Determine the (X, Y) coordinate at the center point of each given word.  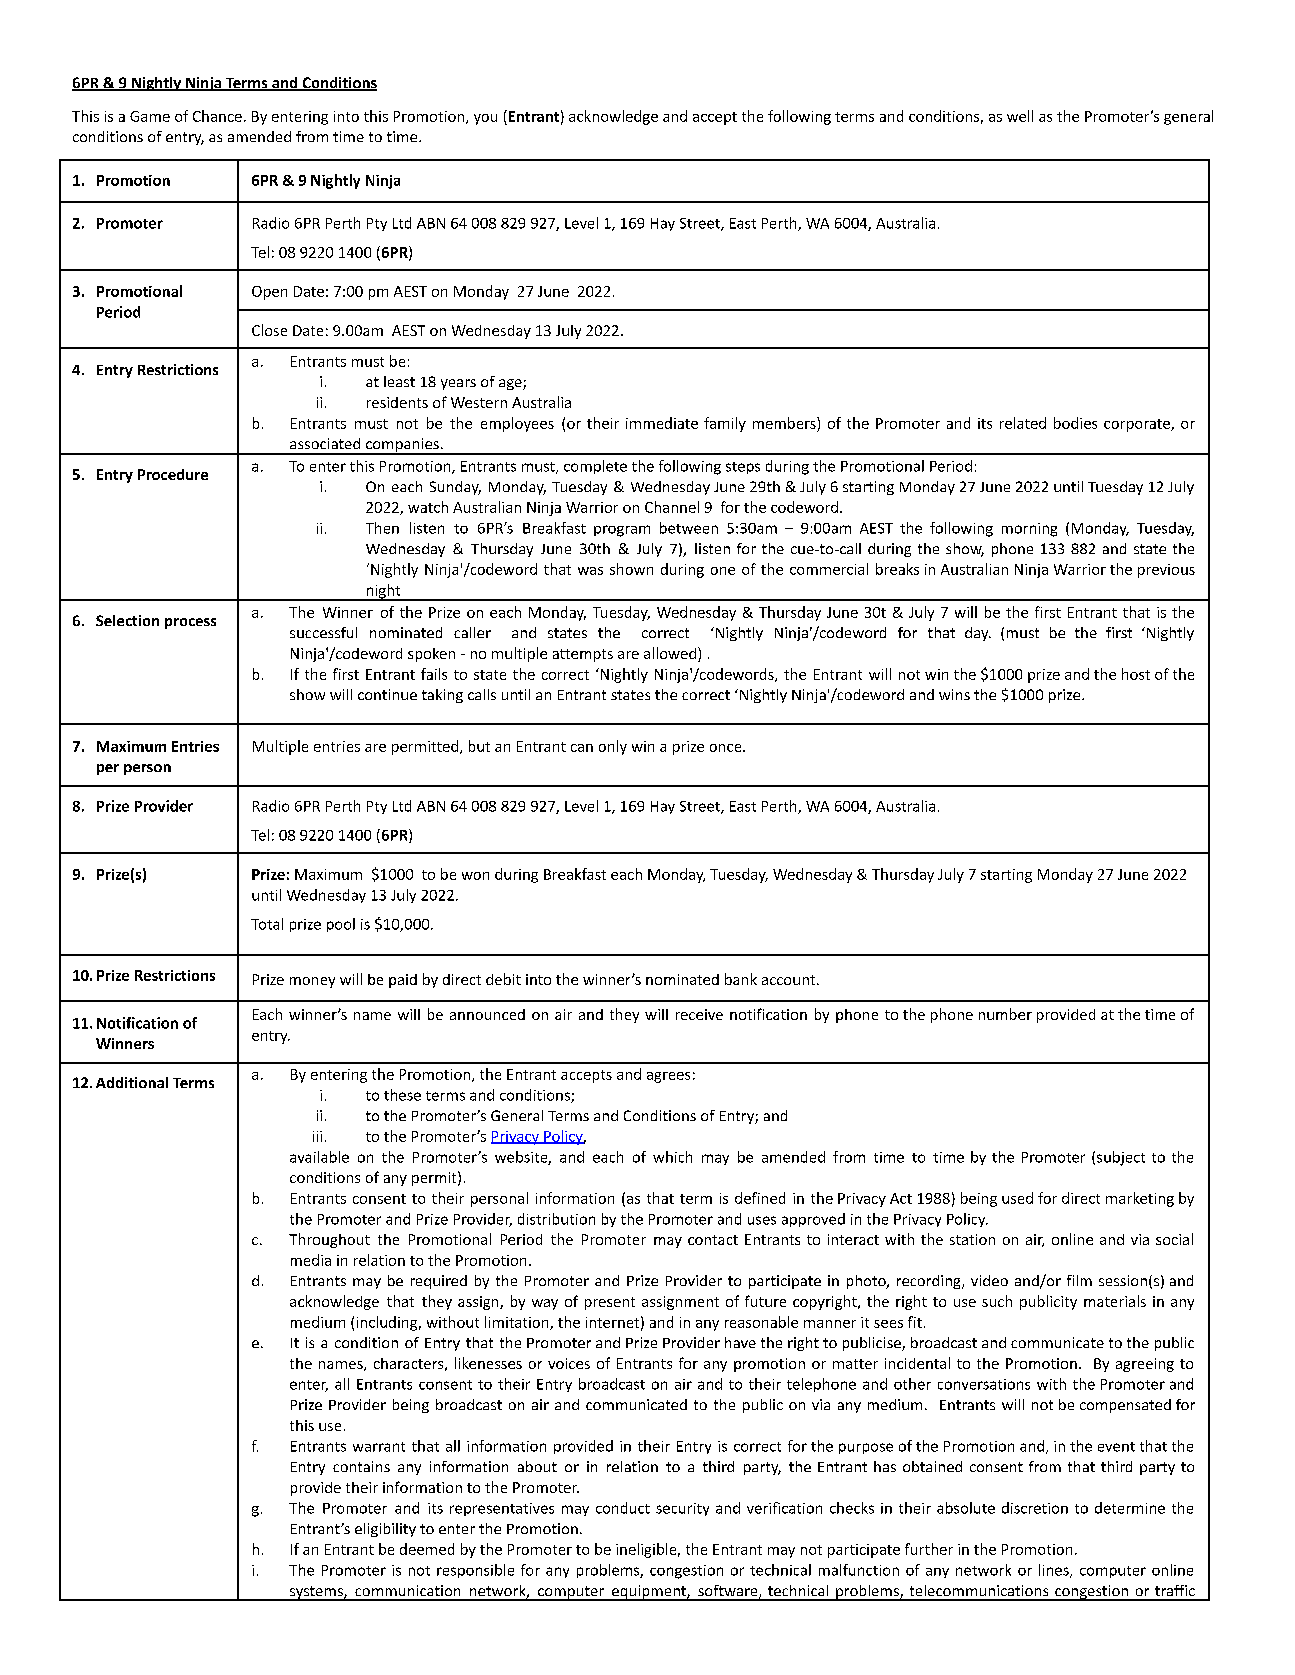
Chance (217, 116)
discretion (1035, 1508)
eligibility (385, 1530)
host (1136, 674)
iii (317, 1136)
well (1020, 116)
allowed (671, 654)
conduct (623, 1508)
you (485, 119)
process (190, 623)
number (1005, 1014)
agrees (668, 1077)
